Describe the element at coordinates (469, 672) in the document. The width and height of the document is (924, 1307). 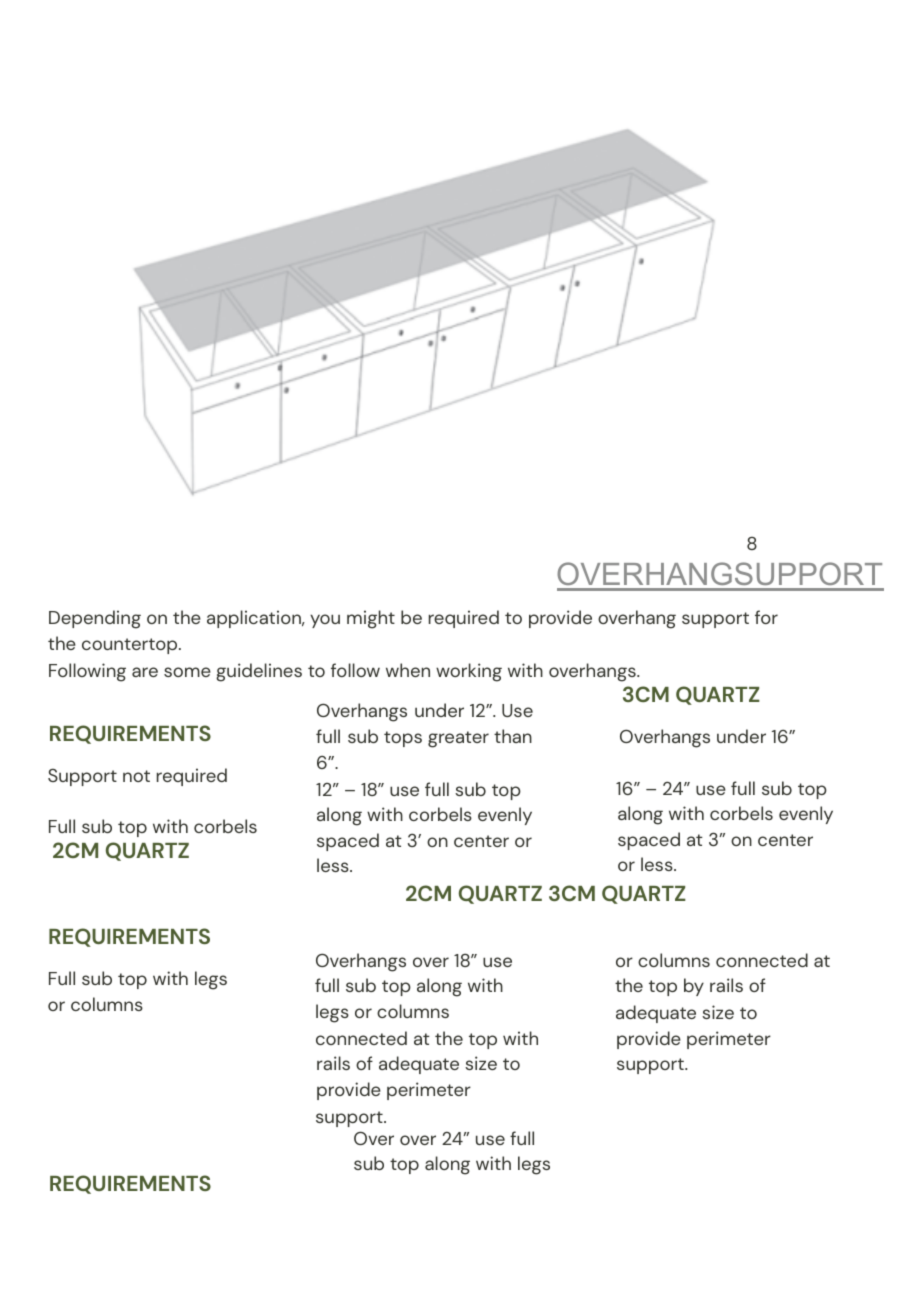
I see `working` at that location.
